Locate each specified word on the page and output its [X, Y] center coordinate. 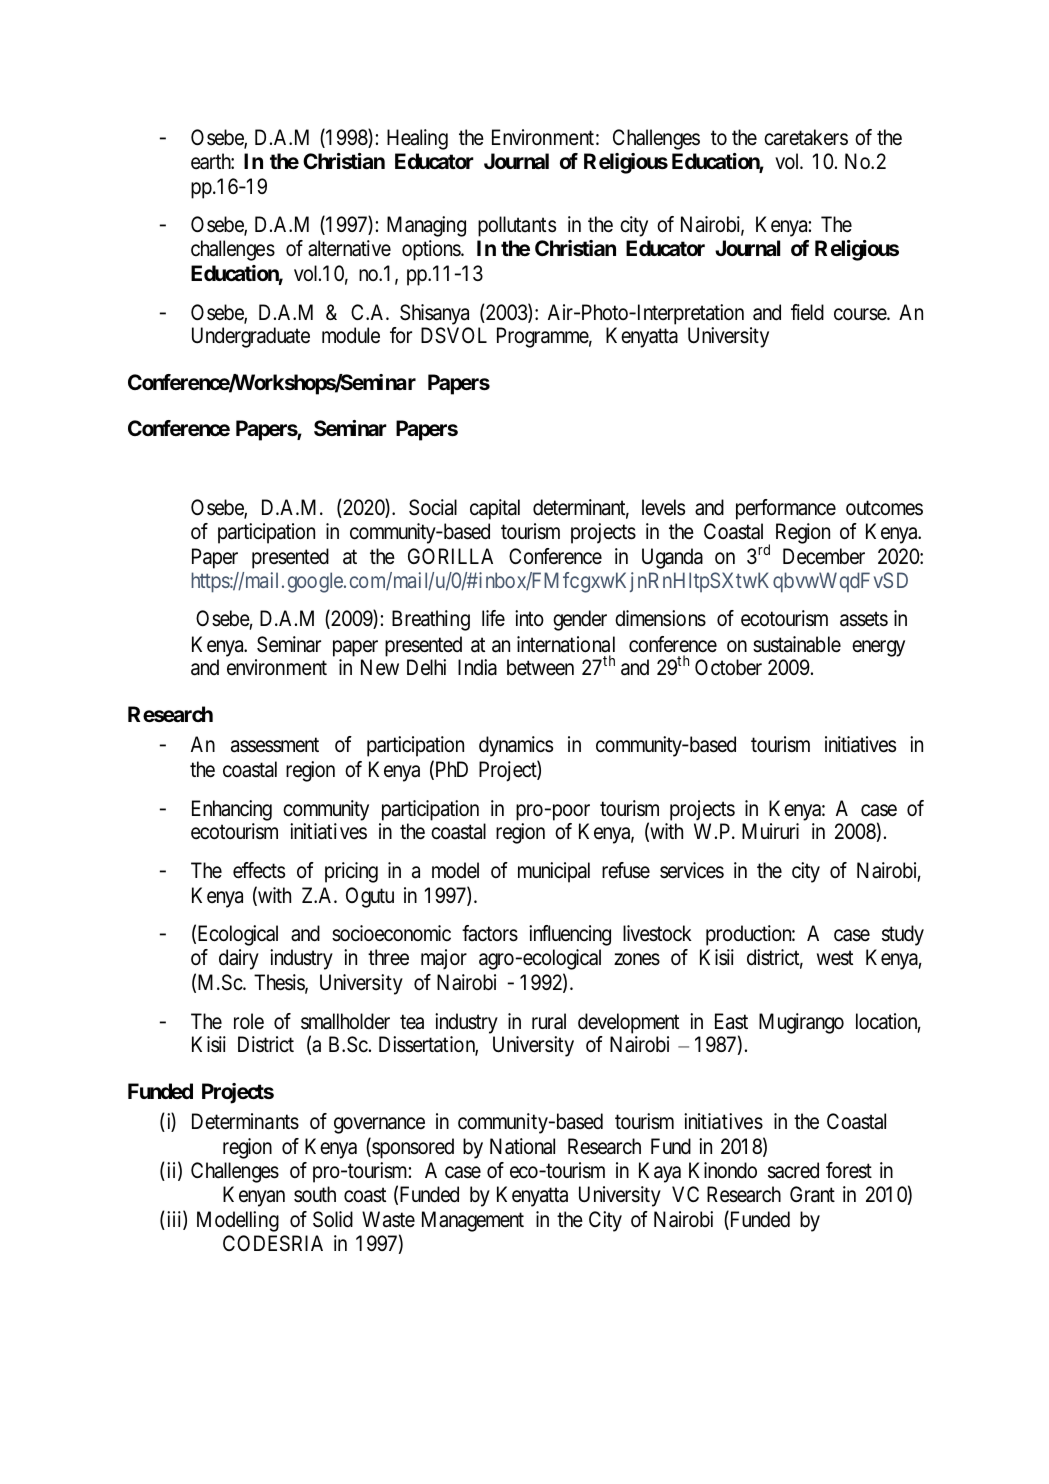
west [835, 958]
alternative [349, 248]
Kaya [660, 1172]
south [315, 1194]
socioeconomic [391, 933]
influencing [570, 935]
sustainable [797, 644]
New [380, 667]
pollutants [517, 226]
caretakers [806, 137]
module [351, 335]
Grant [812, 1194]
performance [786, 509]
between [540, 667]
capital [495, 509]
